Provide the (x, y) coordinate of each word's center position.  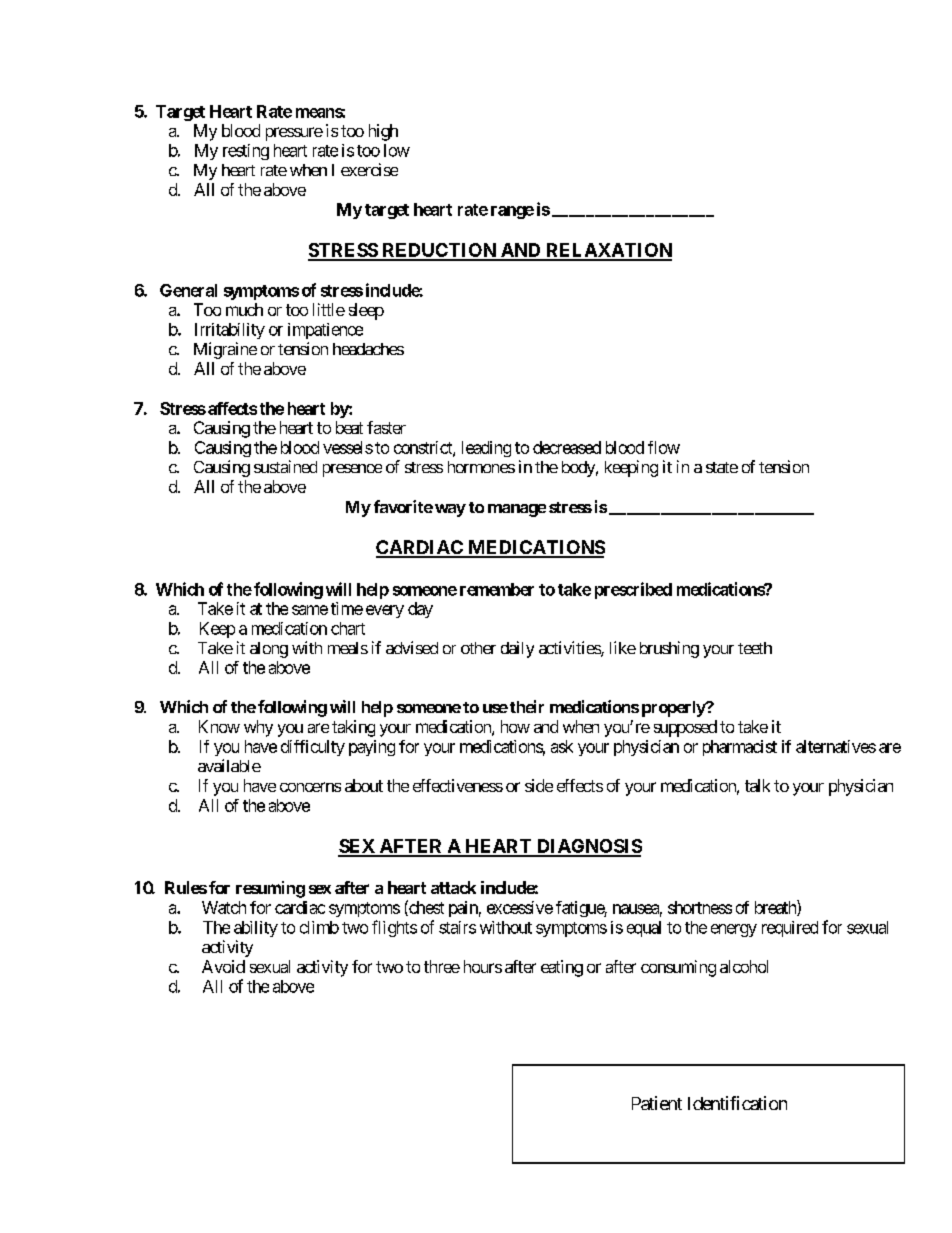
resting (246, 152)
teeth (755, 648)
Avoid (223, 966)
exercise (369, 169)
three (442, 966)
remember (497, 589)
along (269, 650)
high (383, 132)
